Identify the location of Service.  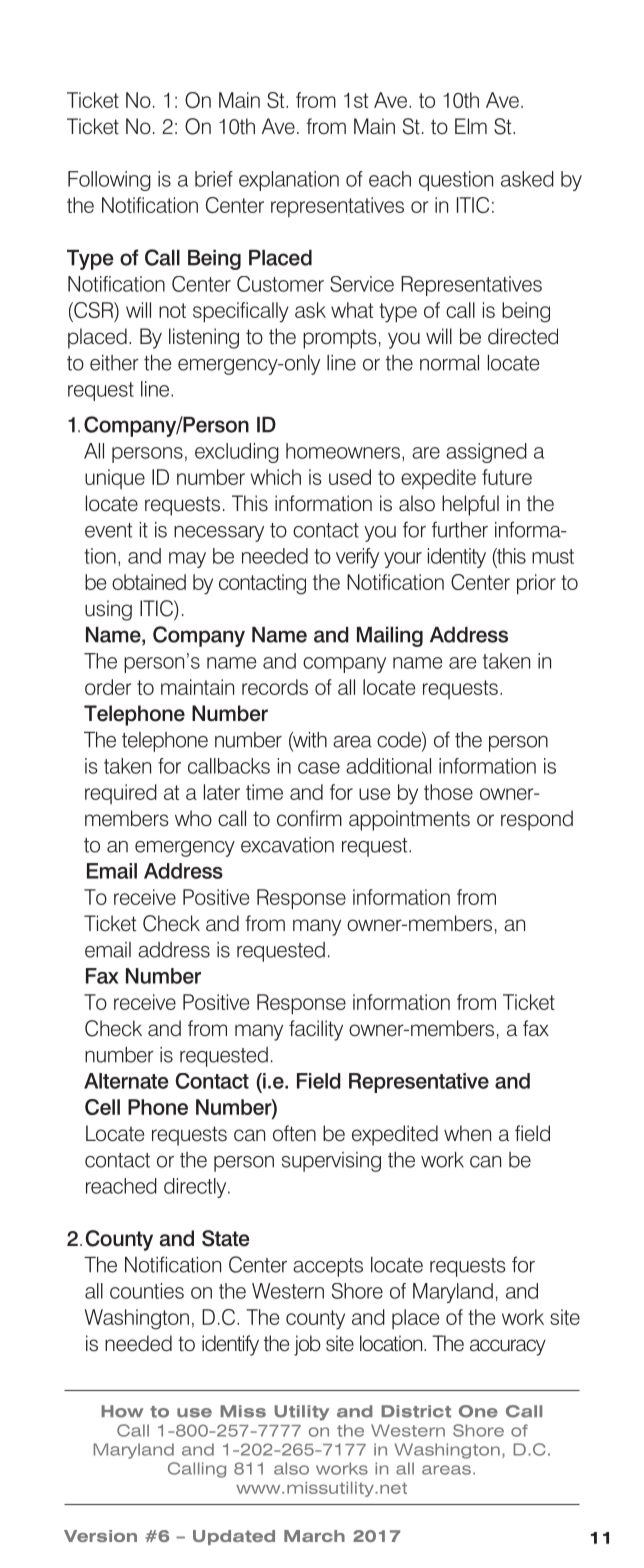
(362, 284).
